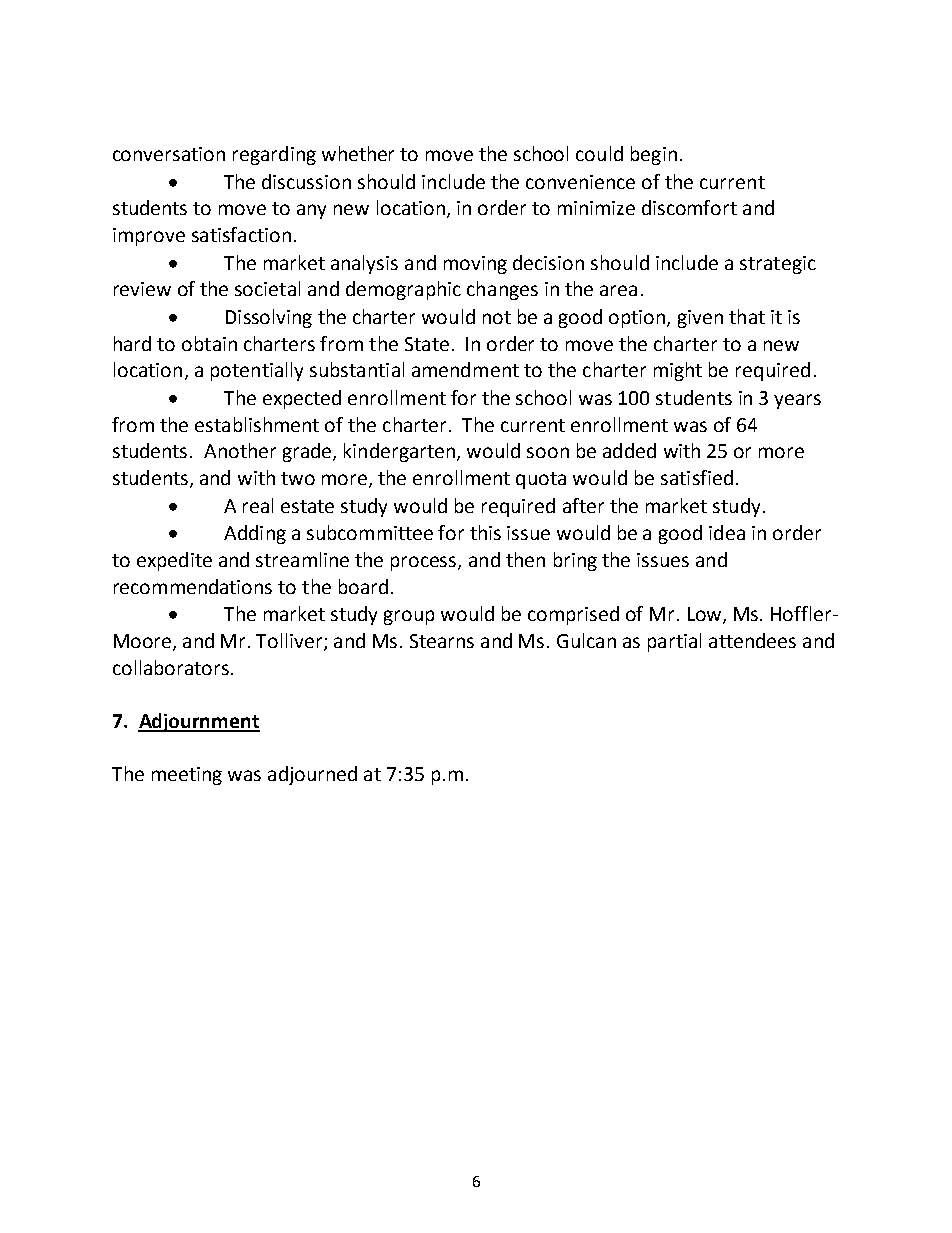 This image has height=1233, width=952. What do you see at coordinates (678, 371) in the image?
I see `might` at bounding box center [678, 371].
